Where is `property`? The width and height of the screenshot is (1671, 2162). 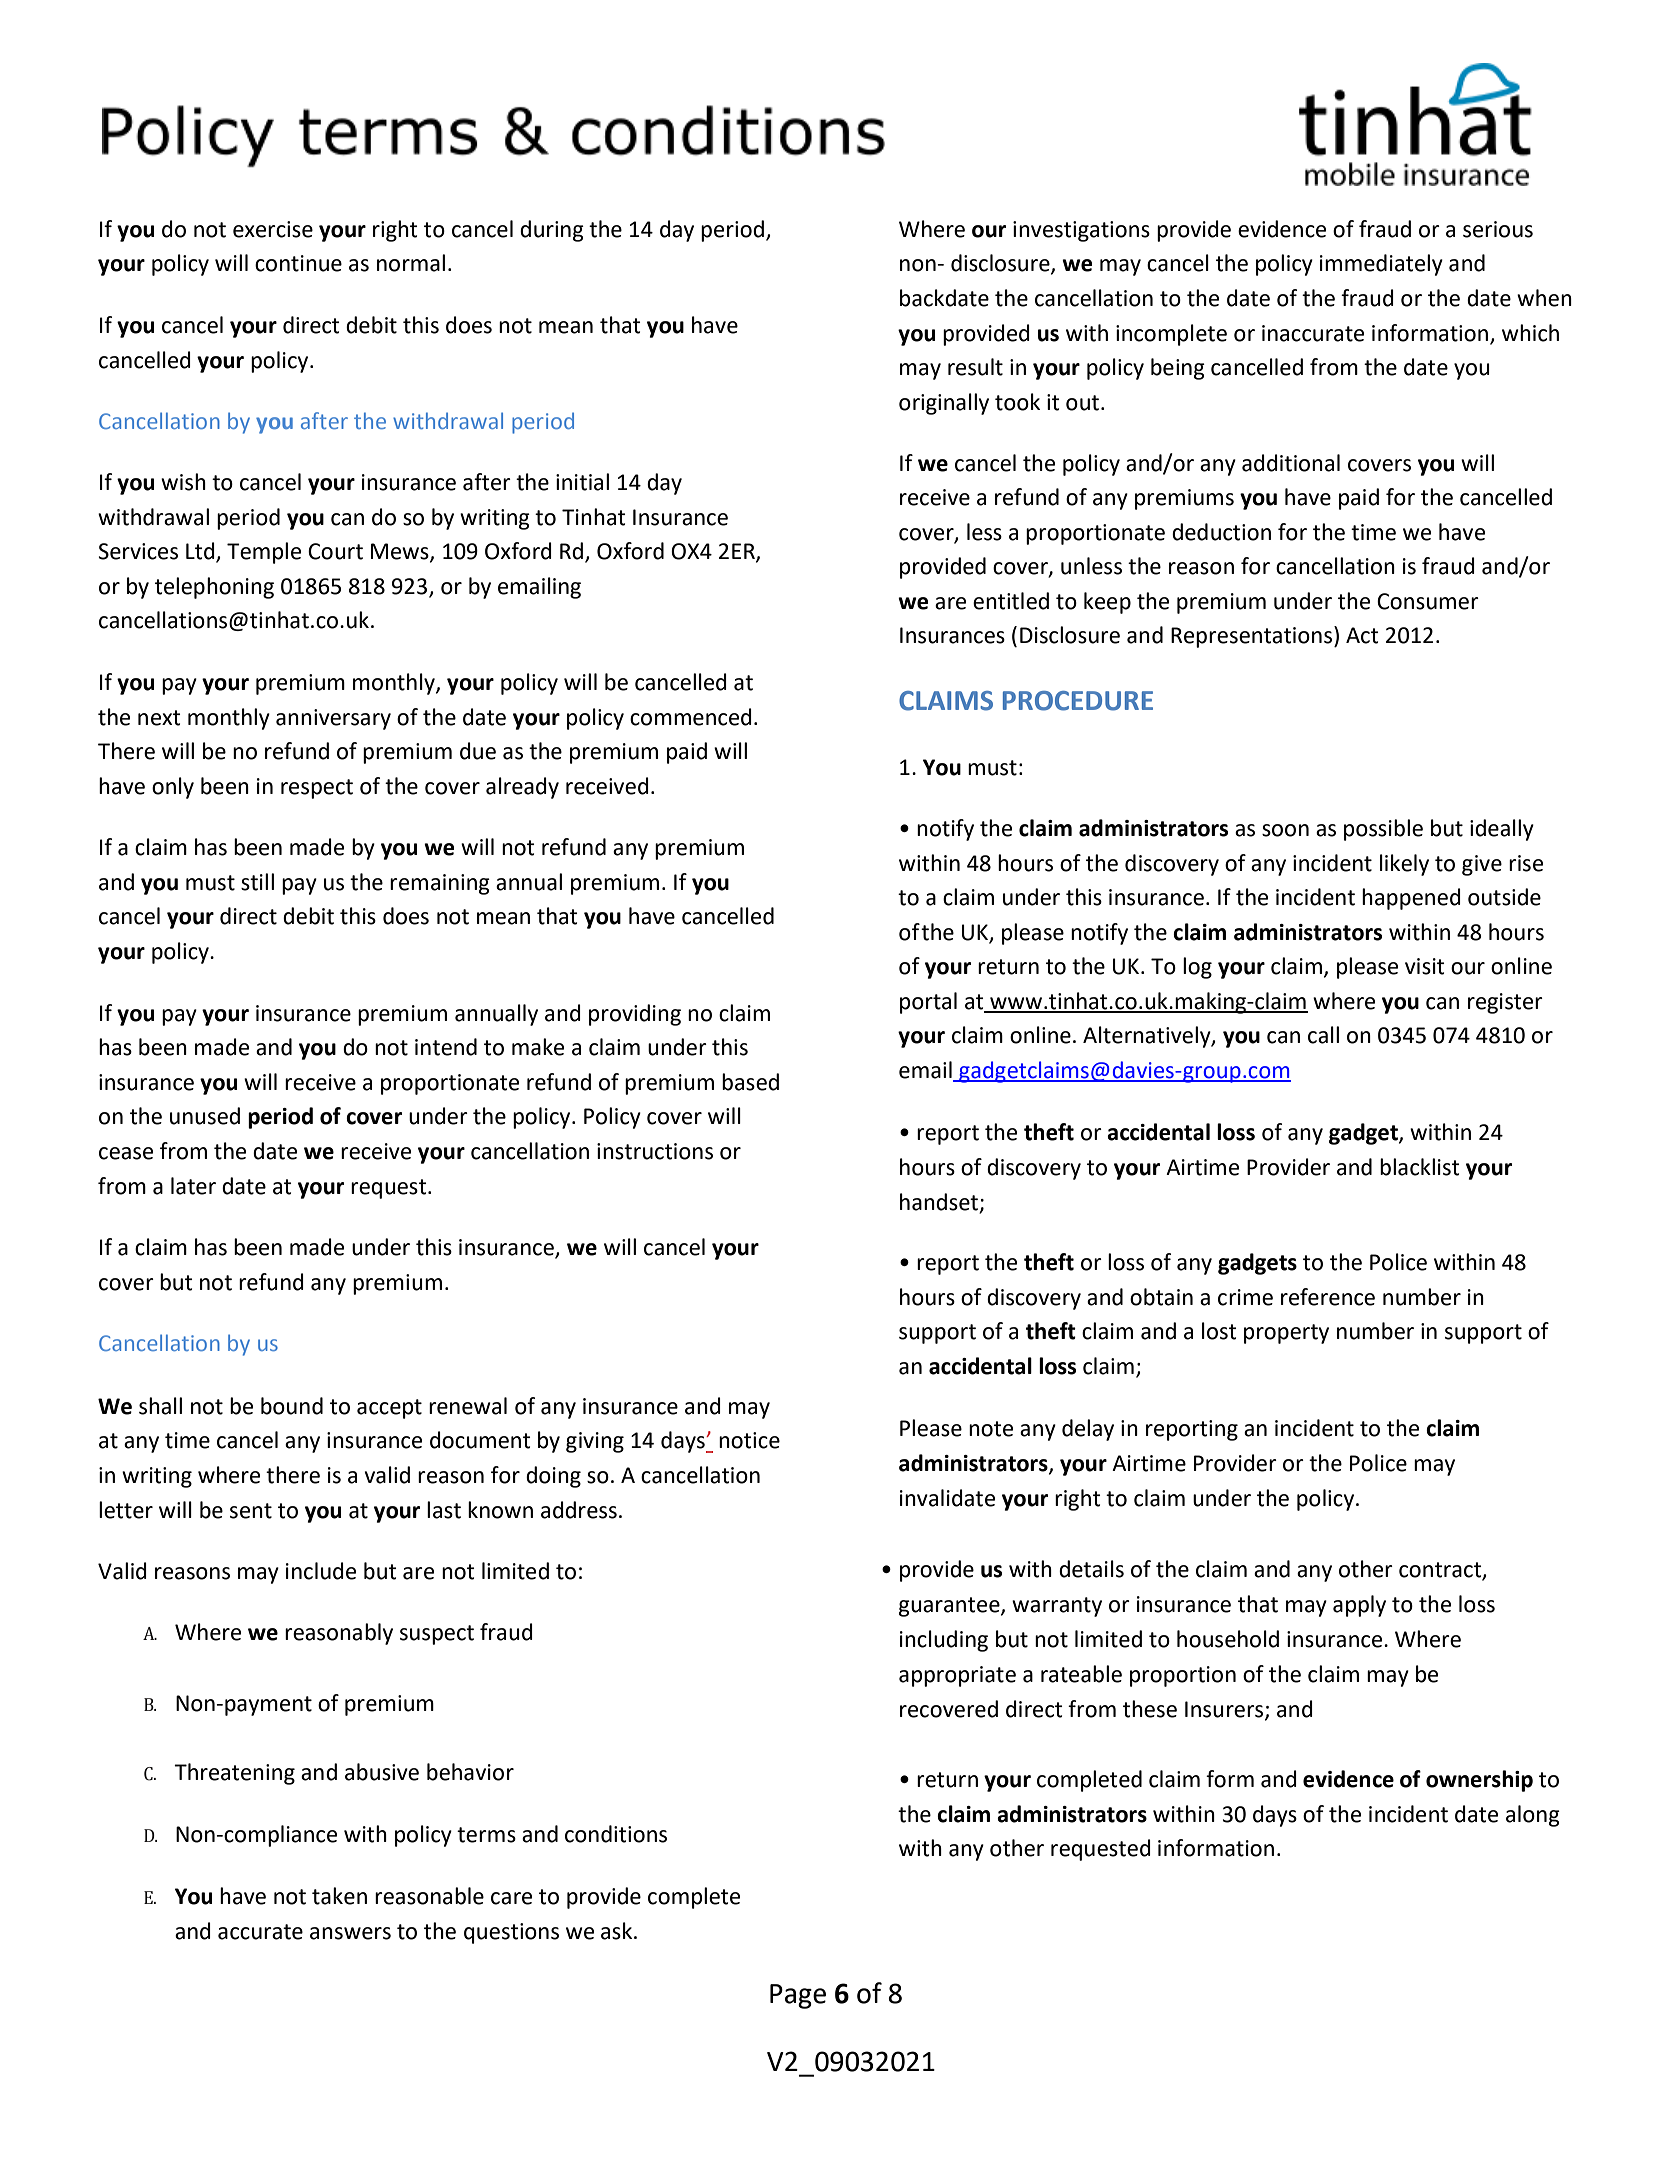
property is located at coordinates (1286, 1334).
